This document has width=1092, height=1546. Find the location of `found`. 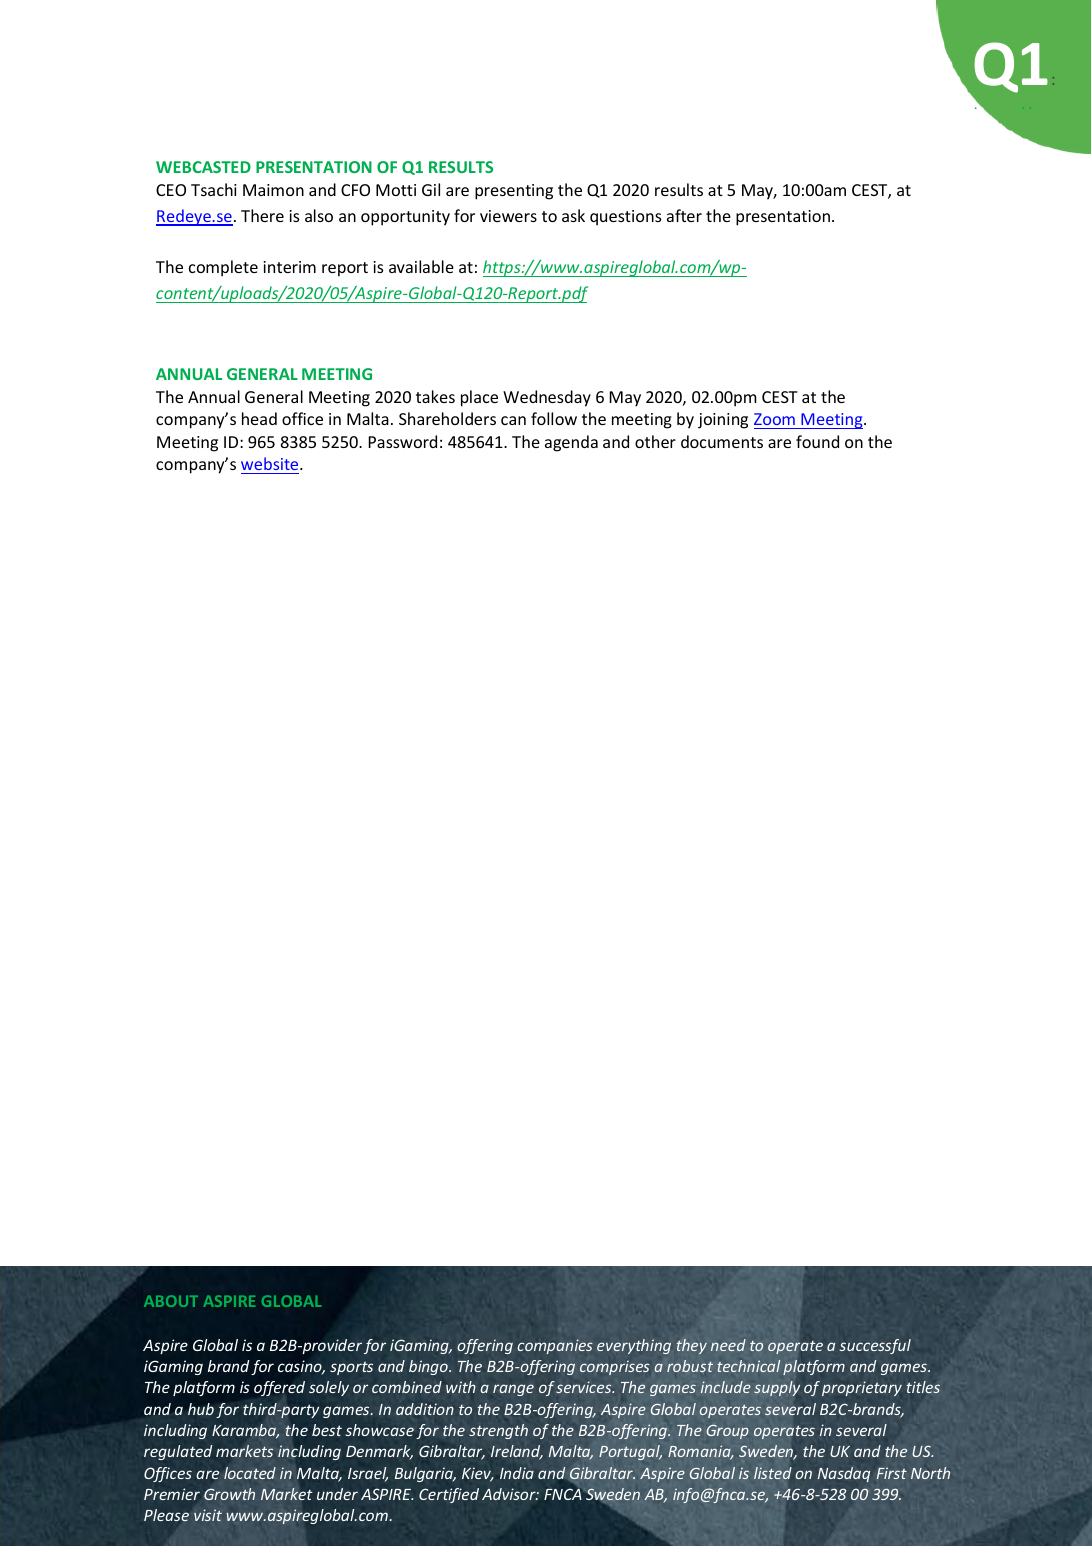

found is located at coordinates (817, 441).
